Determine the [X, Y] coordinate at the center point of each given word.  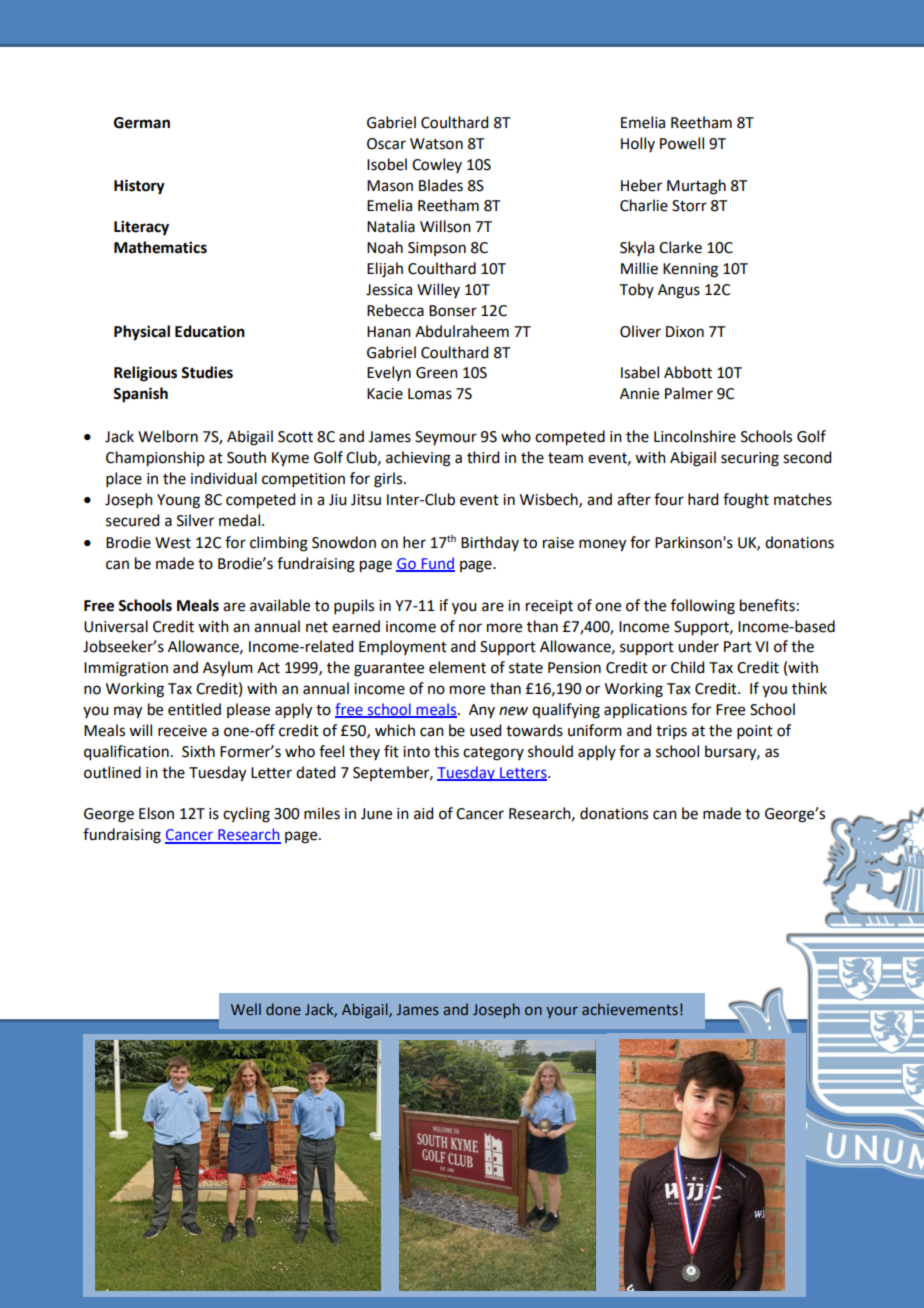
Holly [638, 144]
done [283, 1009]
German [142, 123]
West [173, 543]
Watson [436, 144]
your [562, 1012]
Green [437, 373]
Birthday [490, 543]
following [703, 607]
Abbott [688, 372]
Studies [207, 372]
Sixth [198, 751]
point [755, 732]
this [446, 751]
